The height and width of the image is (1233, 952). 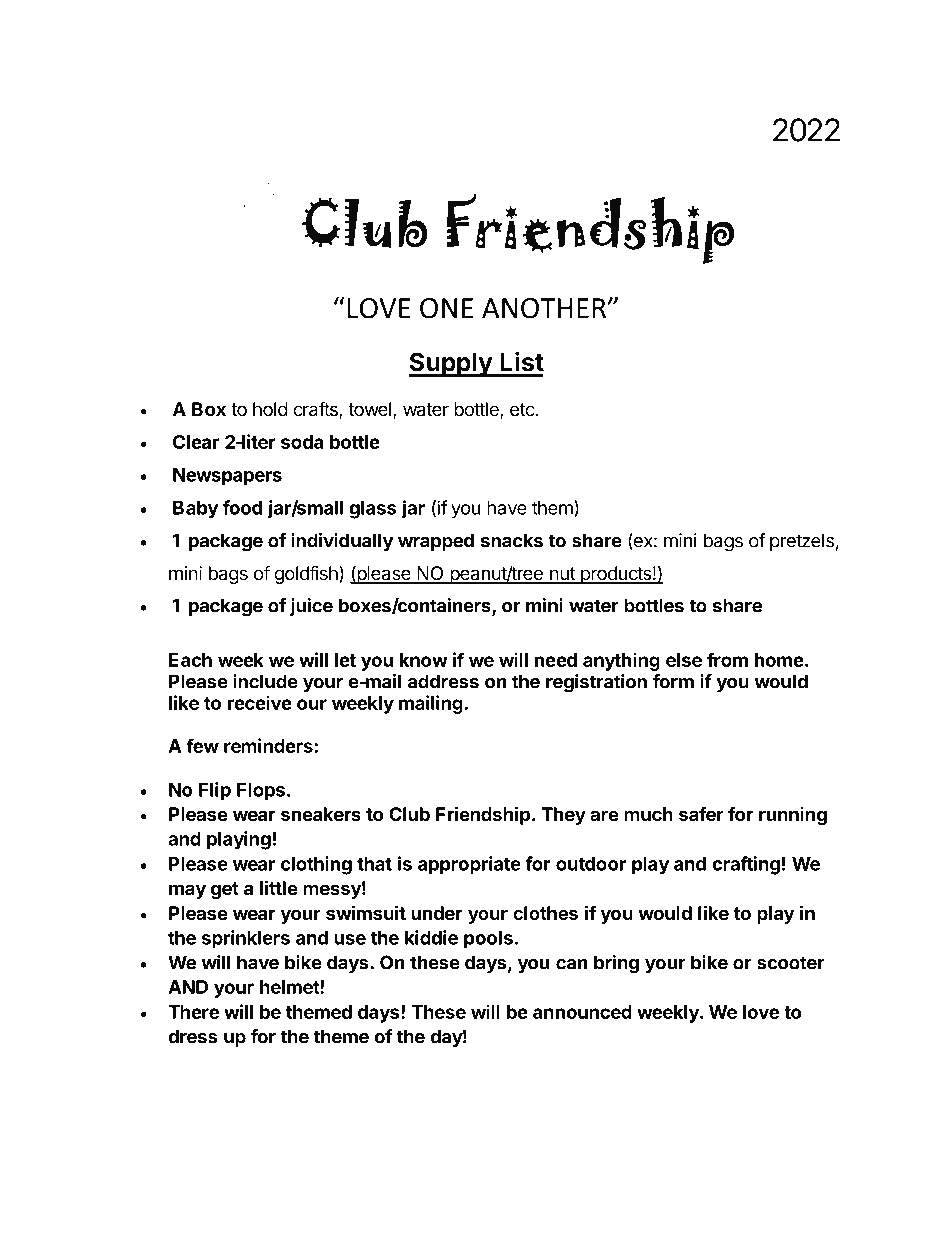 I want to click on little, so click(x=279, y=887).
